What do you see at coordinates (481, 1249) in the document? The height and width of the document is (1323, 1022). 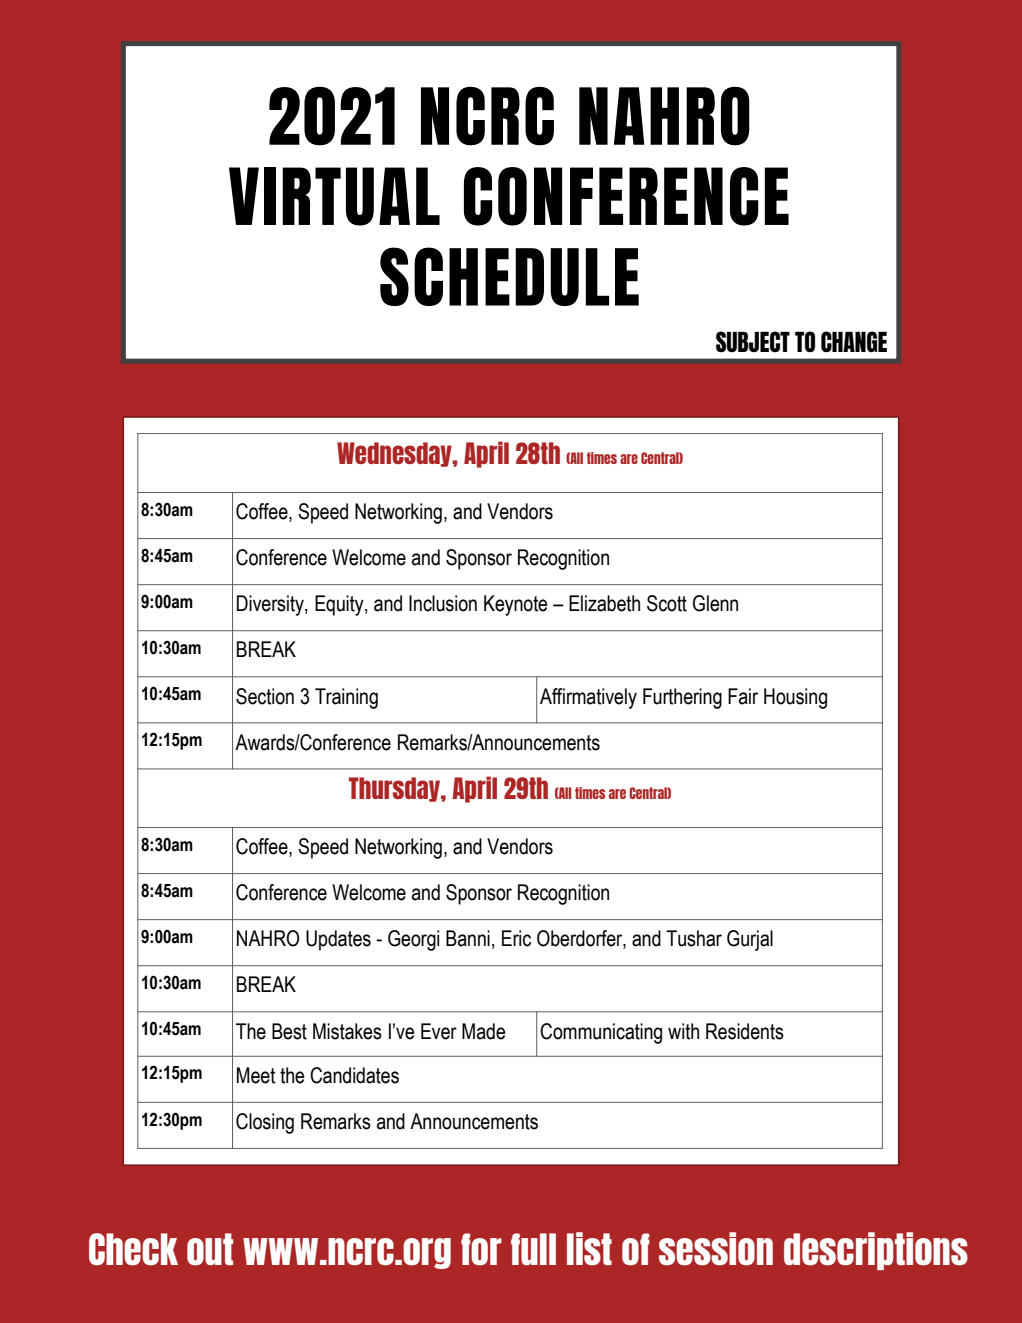 I see `for` at bounding box center [481, 1249].
